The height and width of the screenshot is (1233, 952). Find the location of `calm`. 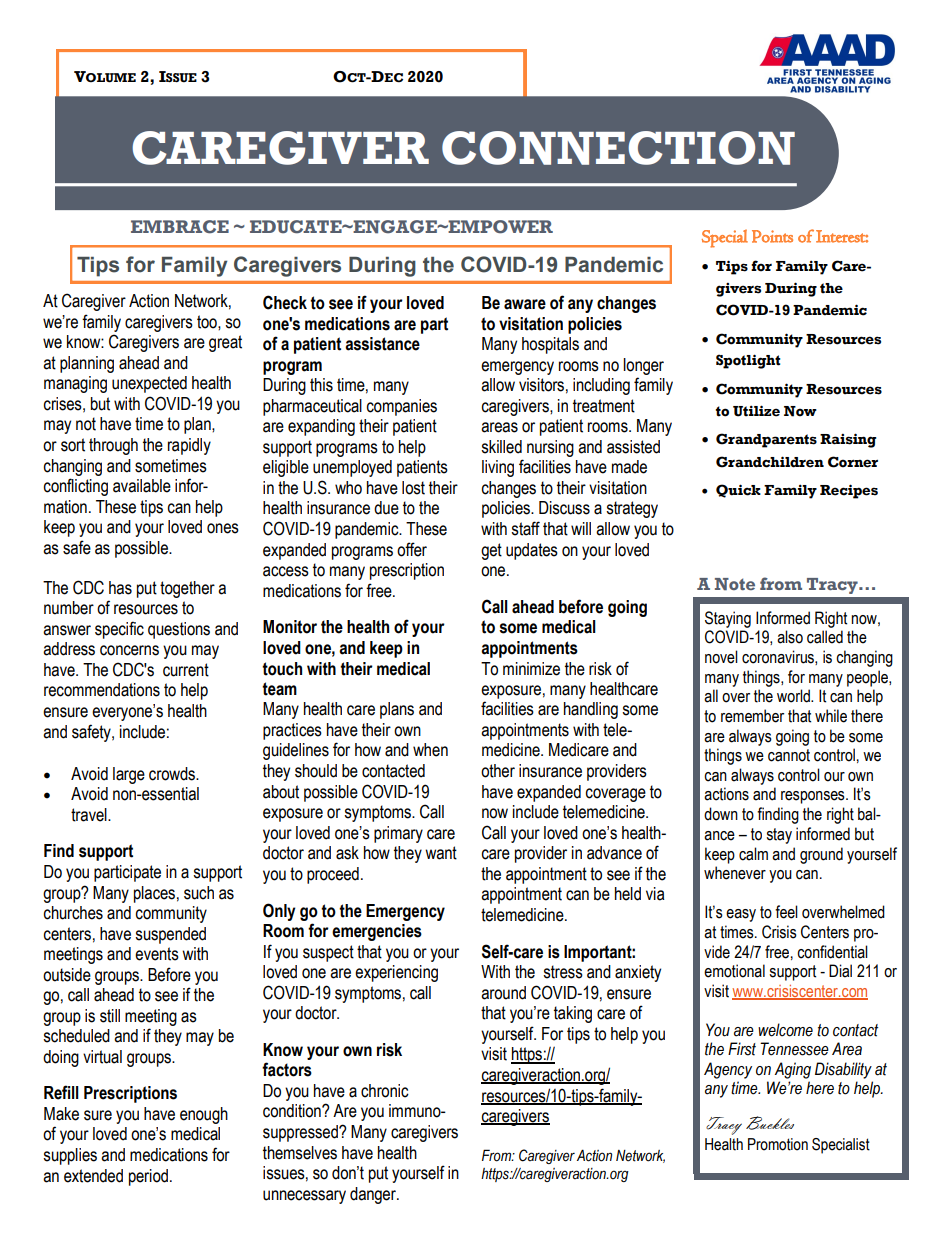

calm is located at coordinates (753, 854).
